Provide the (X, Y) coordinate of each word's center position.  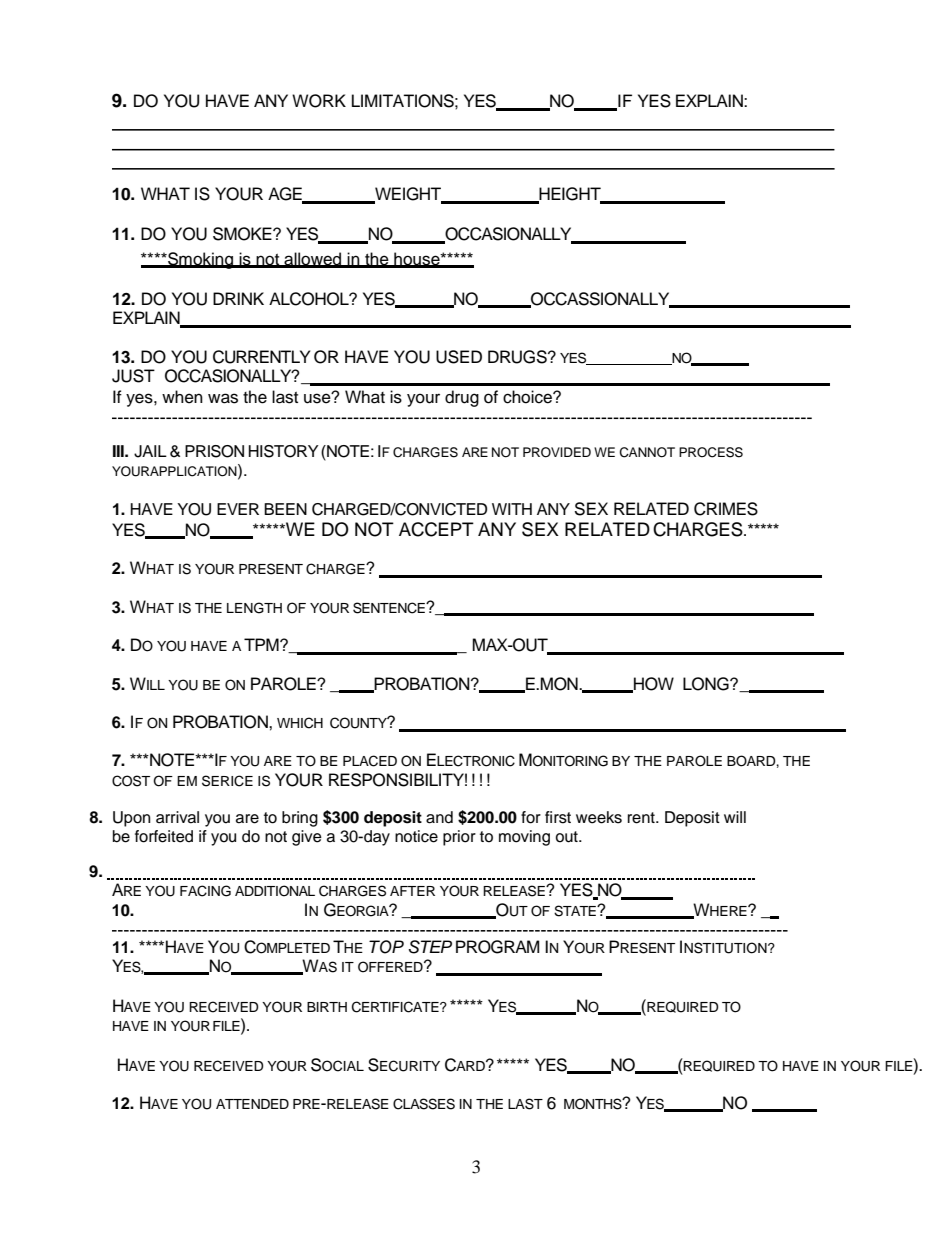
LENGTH (254, 608)
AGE (286, 195)
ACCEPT (436, 529)
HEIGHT (570, 195)
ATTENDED (252, 1104)
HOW (653, 684)
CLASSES (424, 1104)
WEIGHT (408, 195)
